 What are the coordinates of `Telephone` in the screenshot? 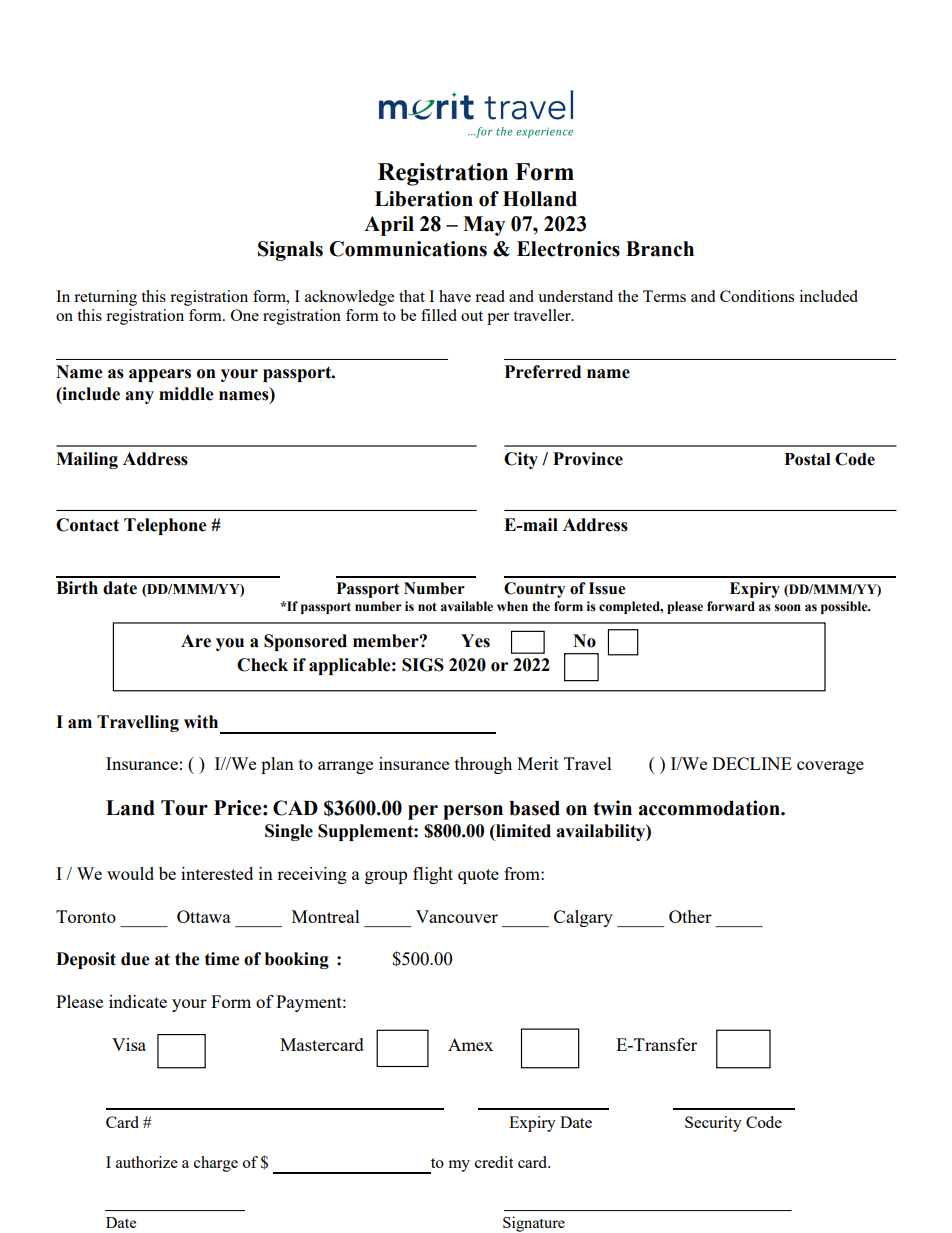 It's located at (165, 526).
